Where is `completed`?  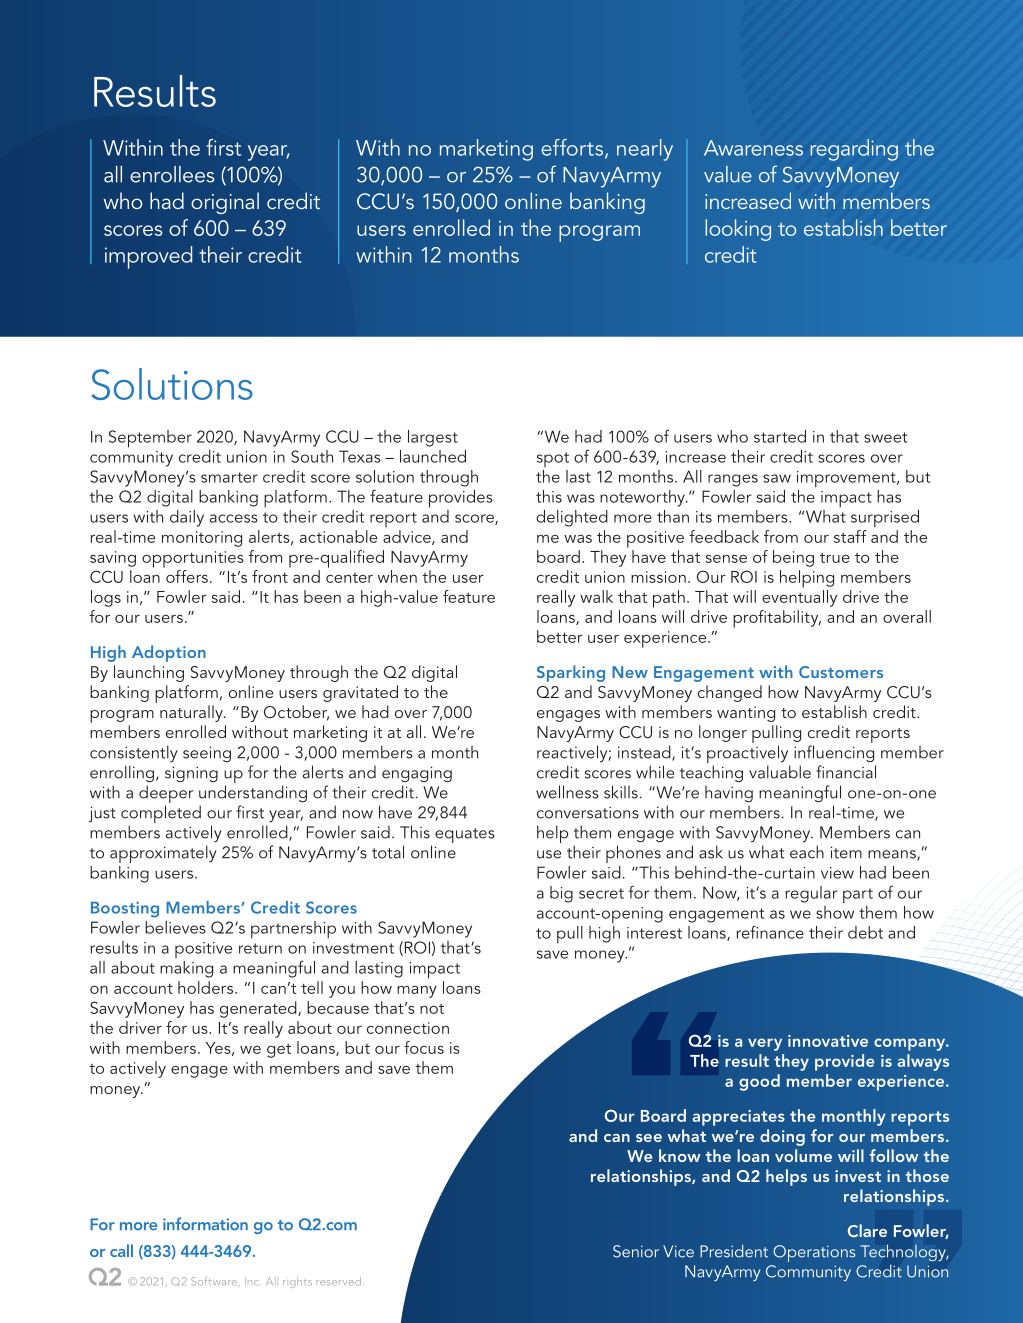
completed is located at coordinates (161, 815).
